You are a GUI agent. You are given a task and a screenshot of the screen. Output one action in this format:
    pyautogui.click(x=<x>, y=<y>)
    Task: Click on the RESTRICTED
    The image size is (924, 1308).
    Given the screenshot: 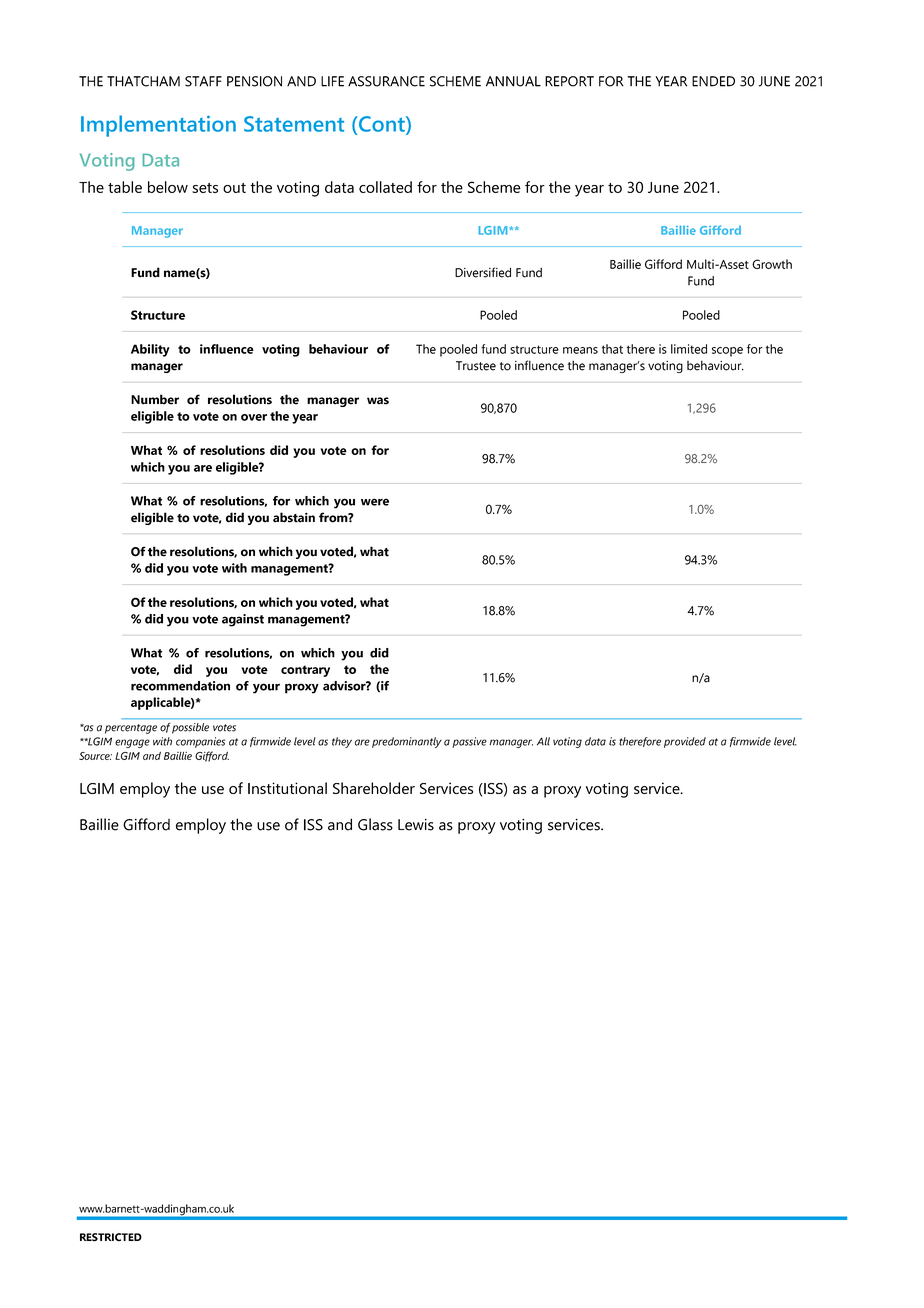 What is the action you would take?
    pyautogui.click(x=111, y=1237)
